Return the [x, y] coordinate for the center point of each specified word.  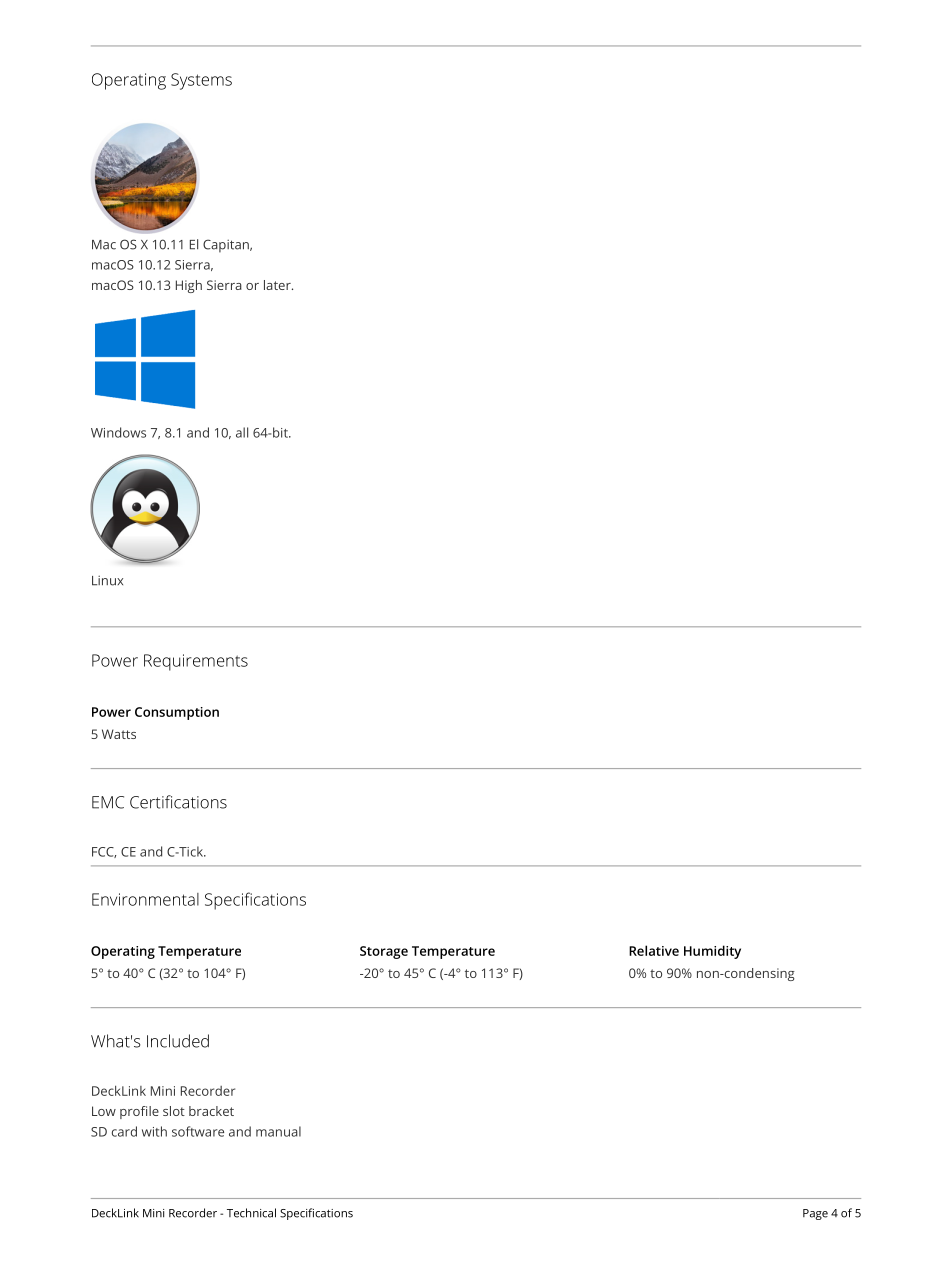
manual [278, 1131]
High [189, 286]
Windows [118, 432]
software [198, 1131]
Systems [201, 81]
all [242, 432]
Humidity [712, 952]
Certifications [178, 802]
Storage [384, 952]
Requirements [196, 662]
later [278, 285]
